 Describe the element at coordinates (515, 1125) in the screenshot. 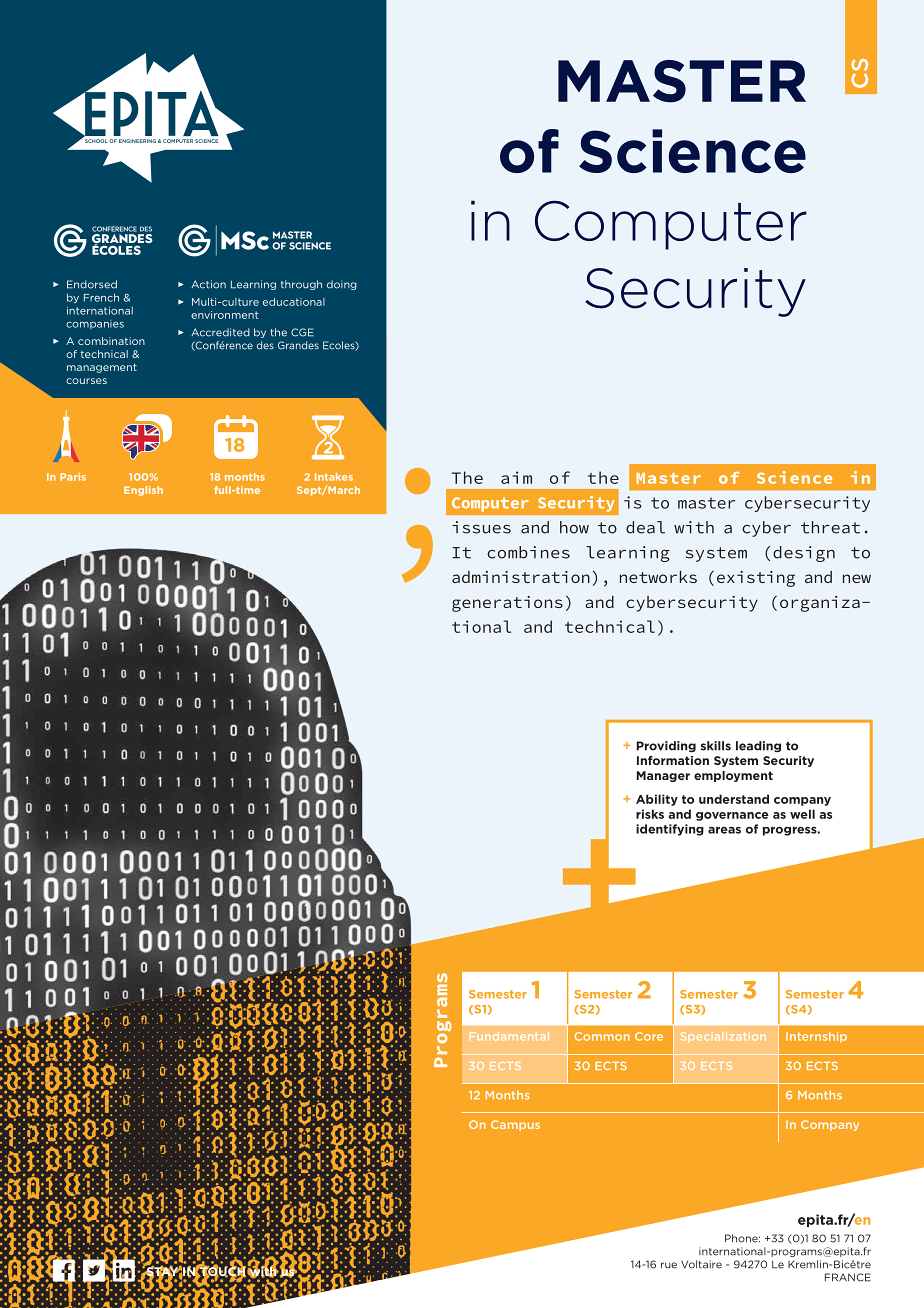

I see `Campus` at that location.
